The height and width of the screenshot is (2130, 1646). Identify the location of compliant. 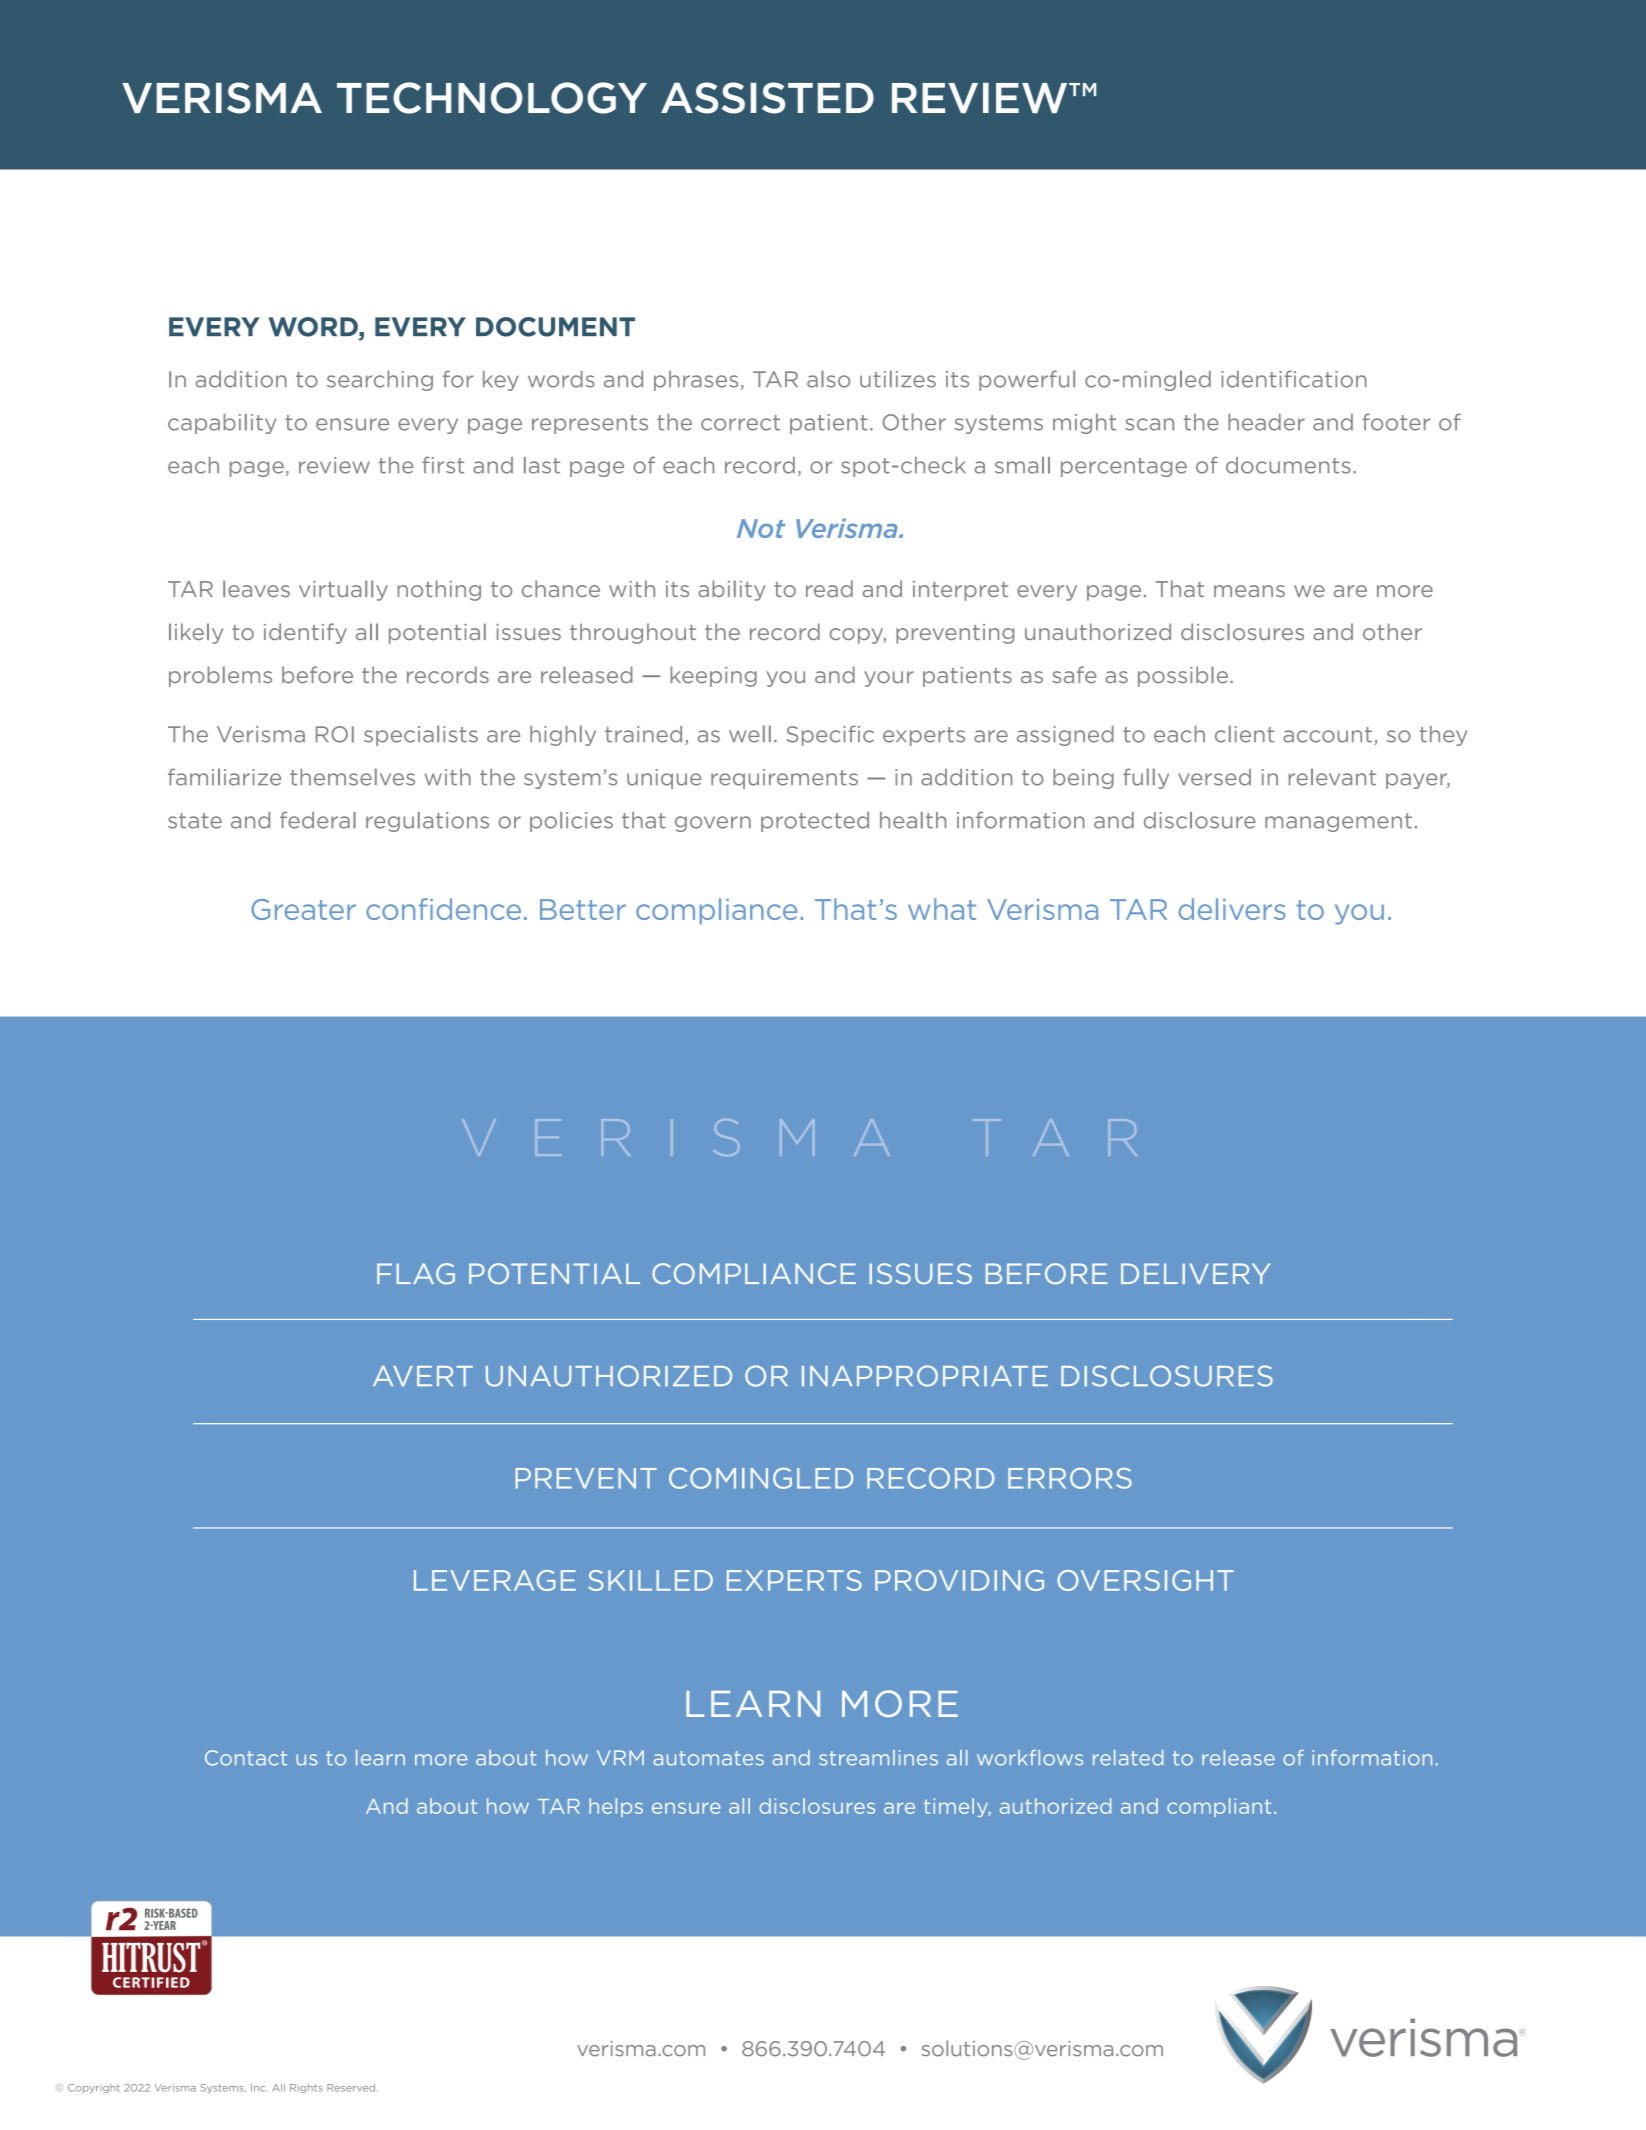
(1219, 1807).
